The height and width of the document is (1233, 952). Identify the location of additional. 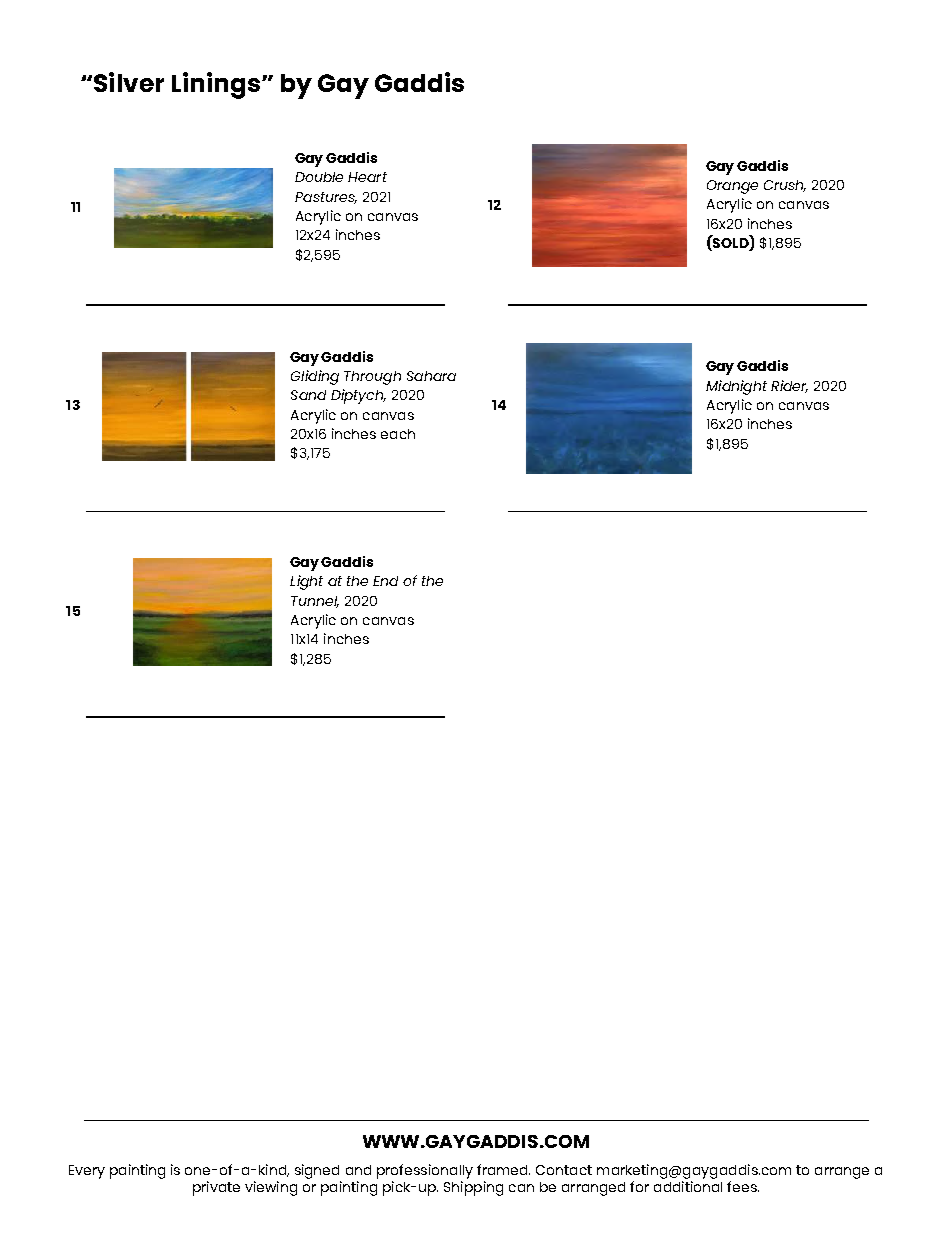
(688, 1186).
